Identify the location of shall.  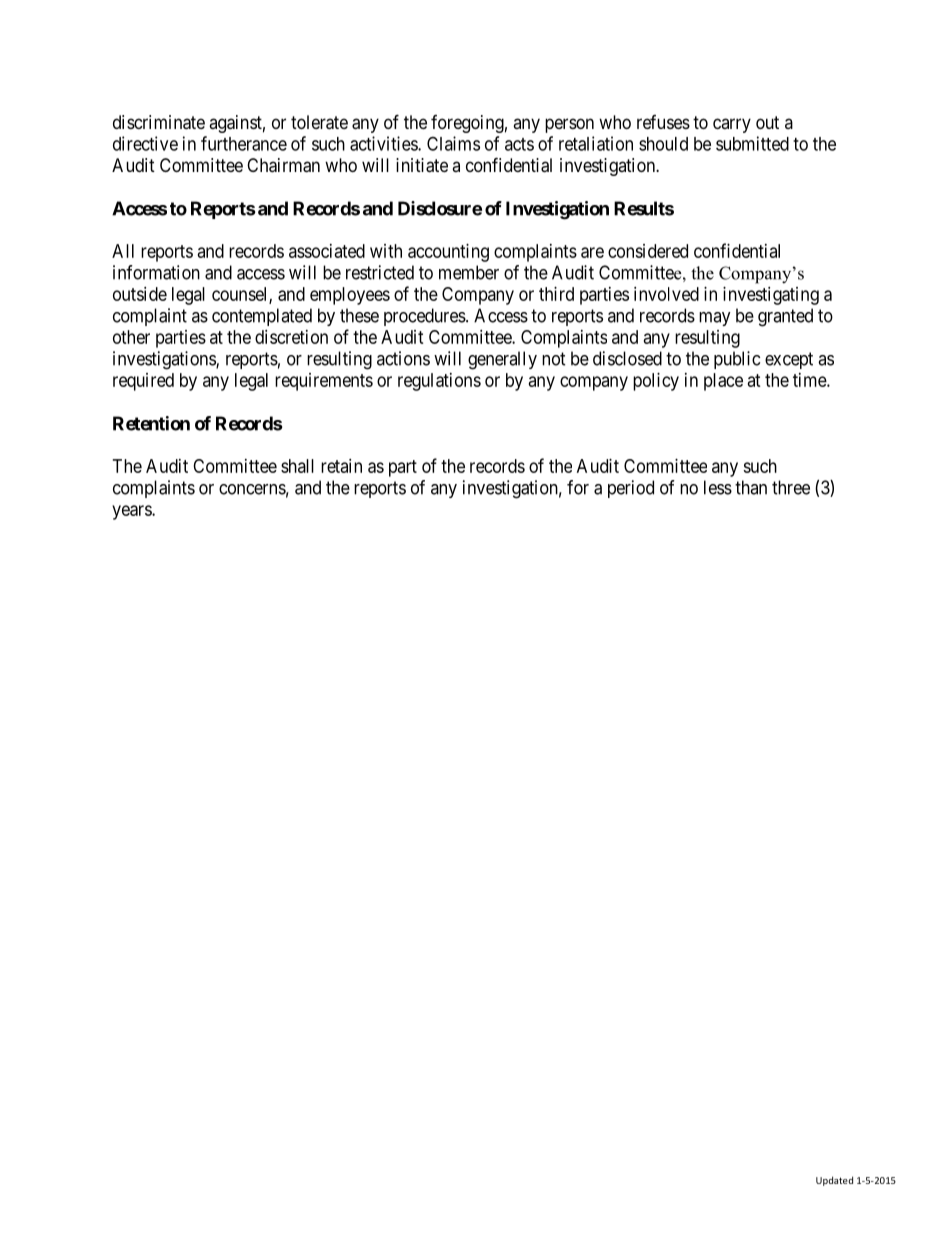
(297, 466).
